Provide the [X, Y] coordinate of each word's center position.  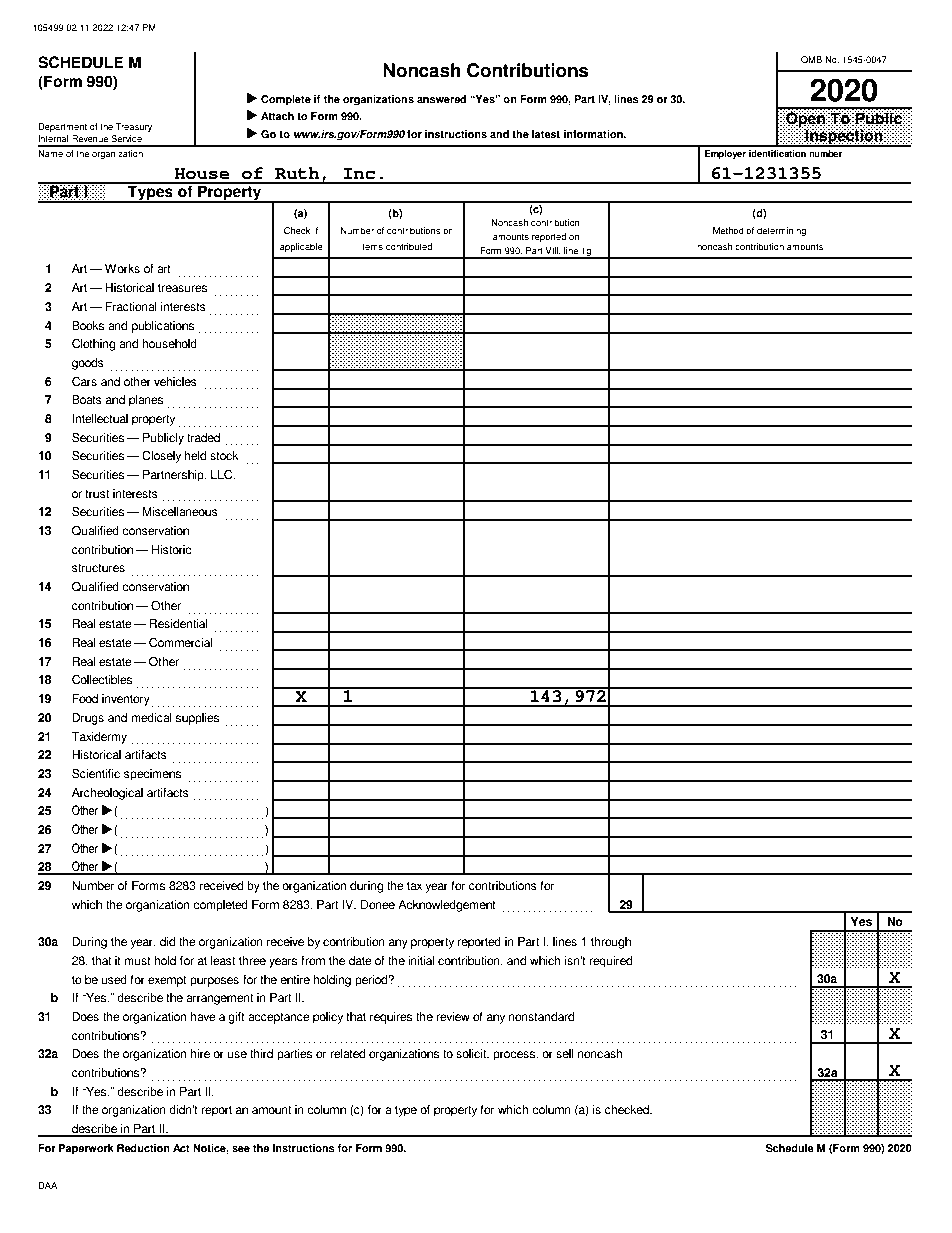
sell [565, 1054]
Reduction [143, 1148]
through [611, 943]
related [348, 1054]
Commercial [180, 643]
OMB [811, 59]
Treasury [134, 127]
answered [441, 99]
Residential [178, 624]
